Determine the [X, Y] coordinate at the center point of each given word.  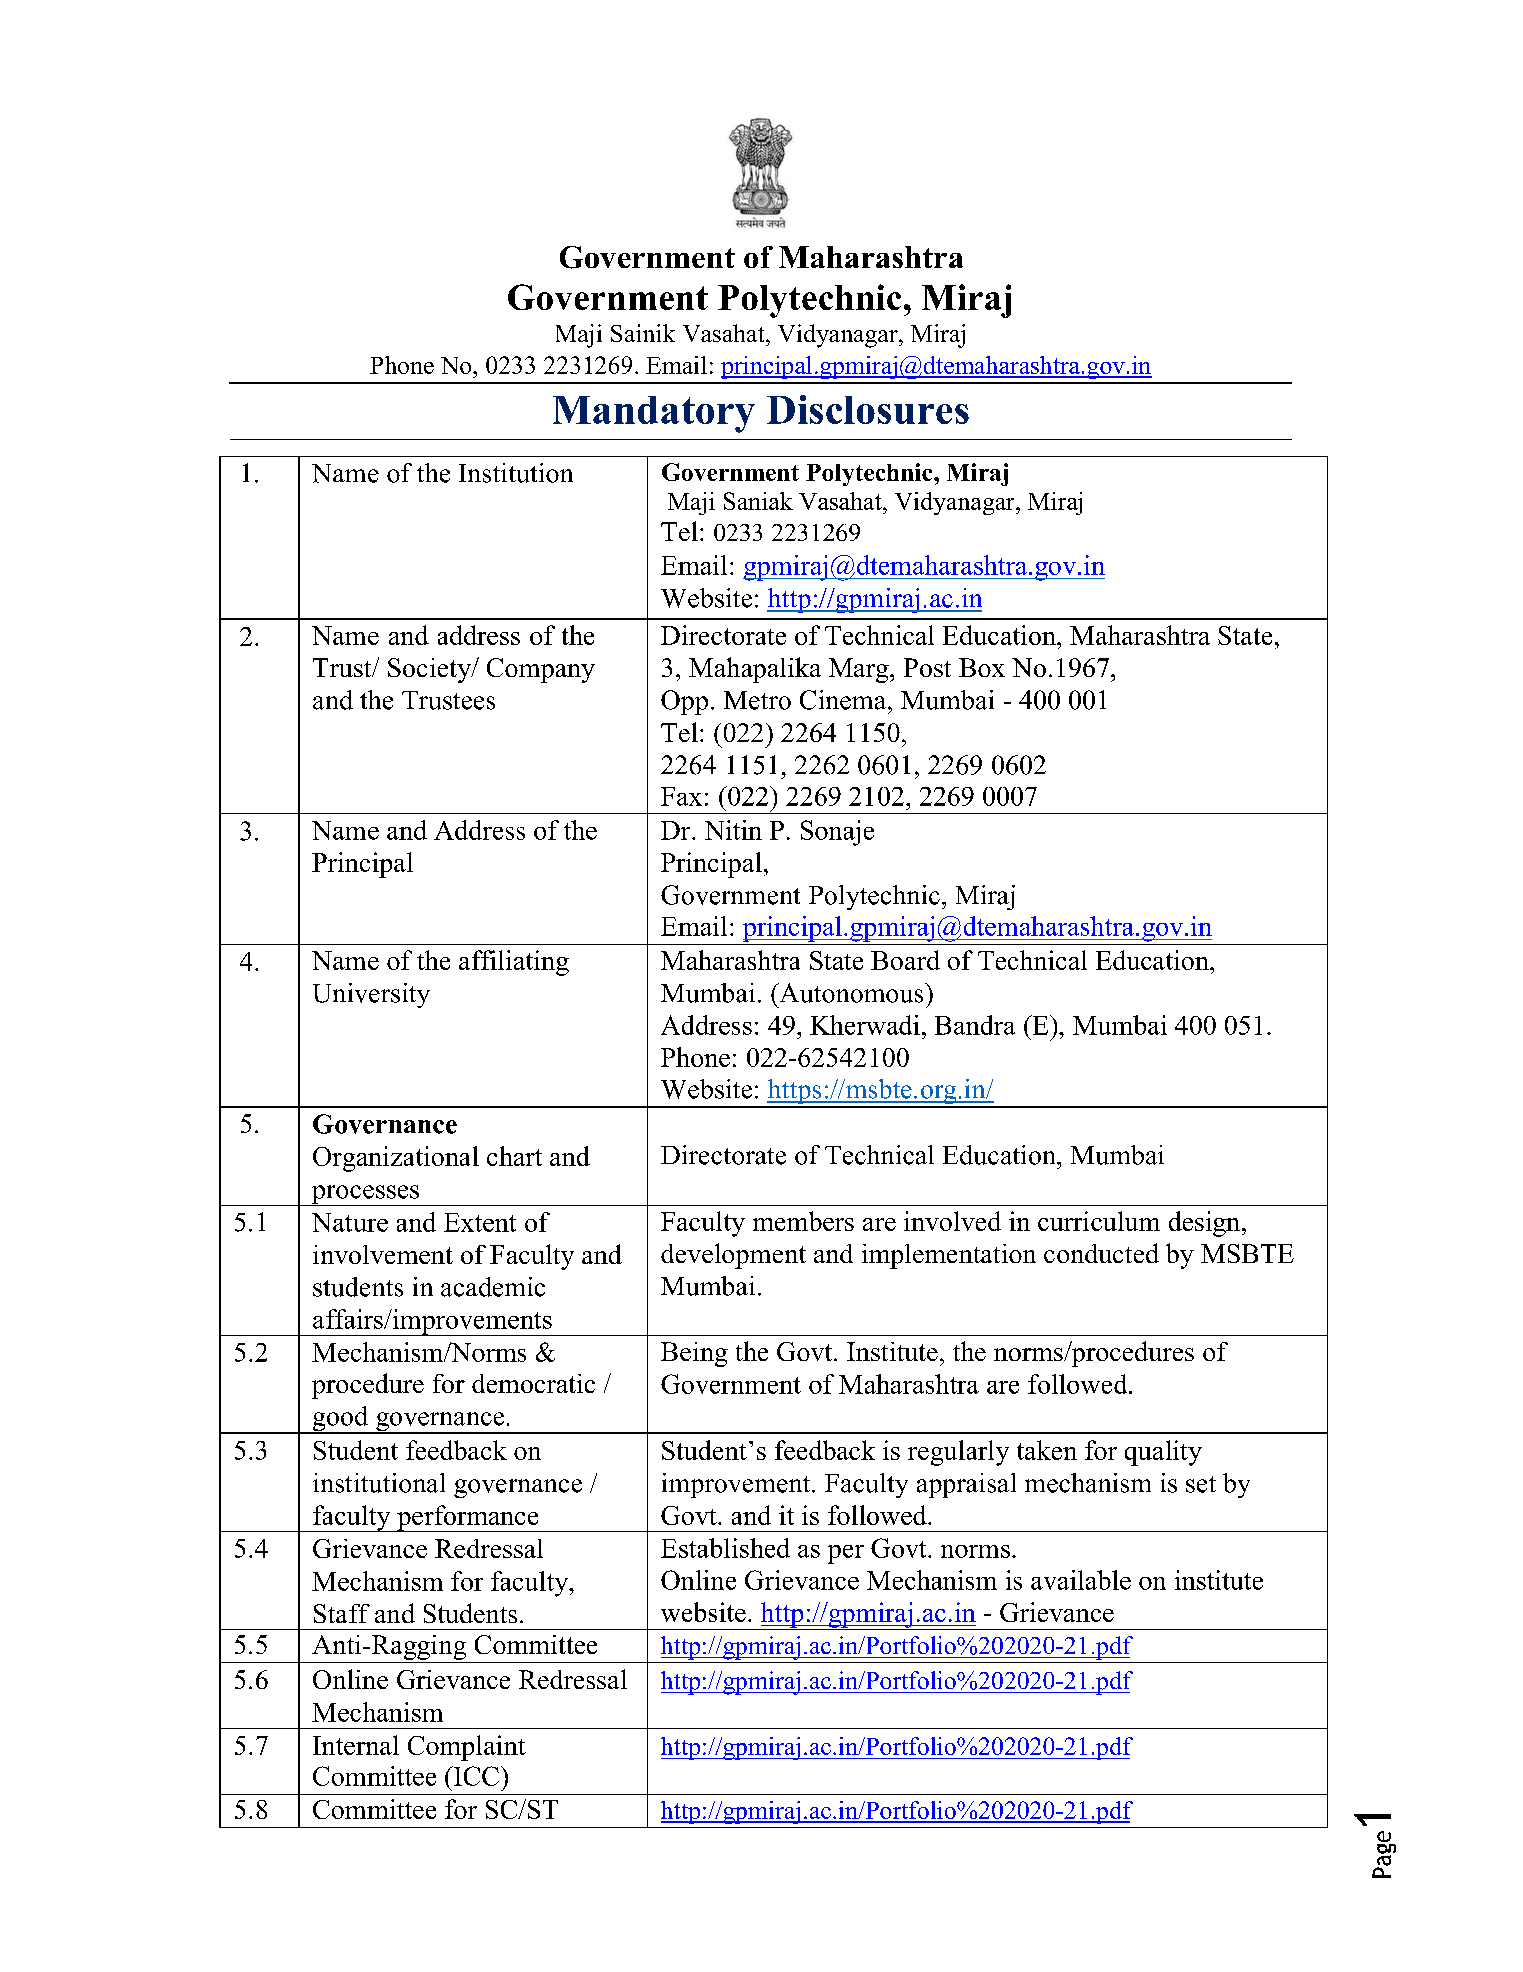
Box [982, 667]
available [1081, 1580]
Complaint [467, 1748]
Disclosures [868, 409]
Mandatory [654, 414]
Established [725, 1548]
